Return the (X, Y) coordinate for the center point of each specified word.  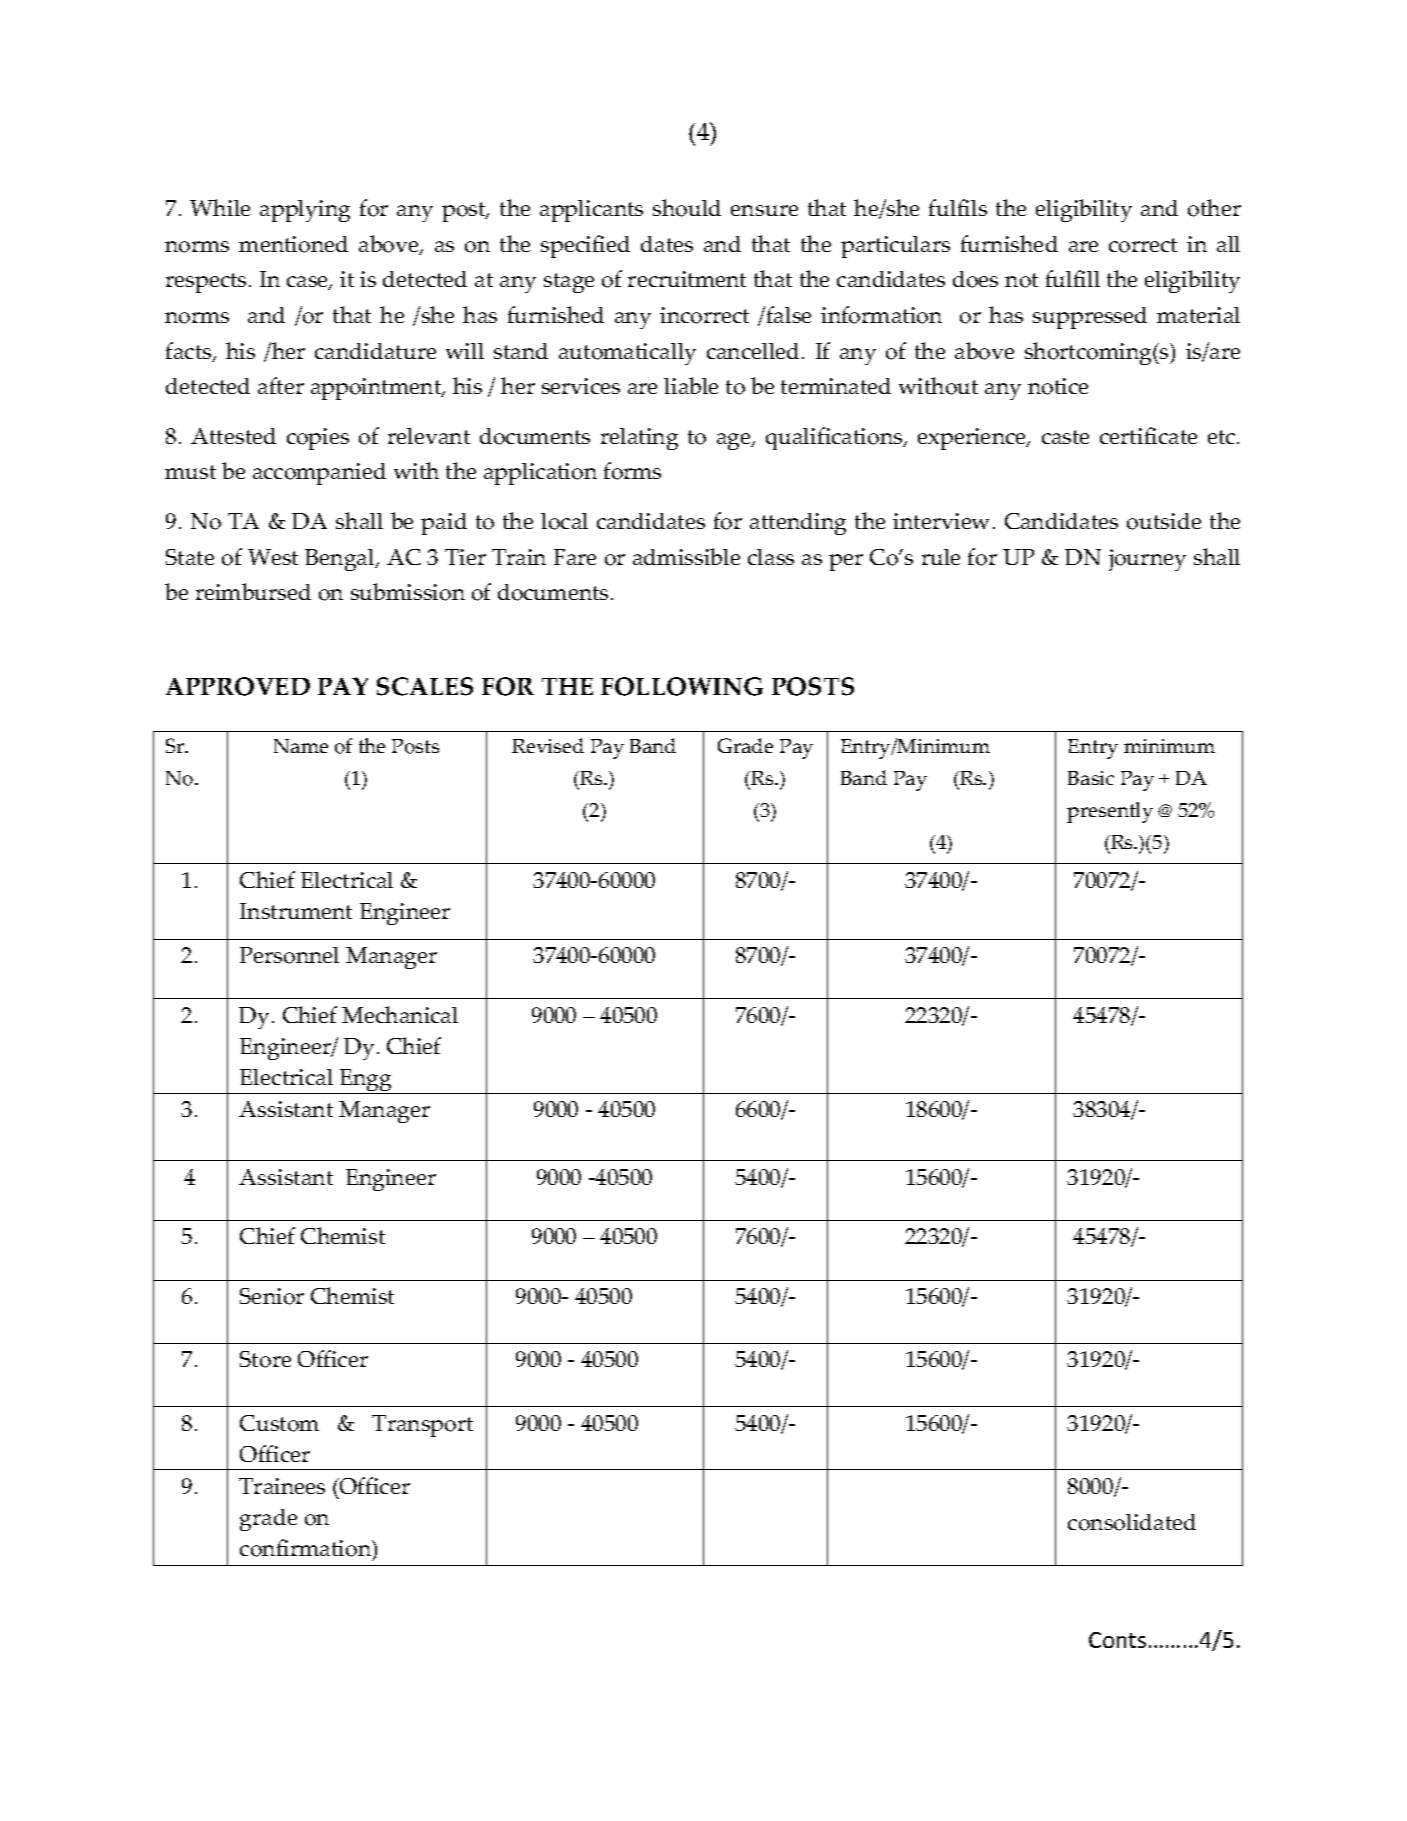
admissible (686, 556)
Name (301, 746)
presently (1110, 812)
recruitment (687, 279)
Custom (279, 1423)
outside (1164, 521)
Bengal (341, 560)
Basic (1091, 778)
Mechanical (400, 1014)
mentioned (293, 244)
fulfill (1073, 278)
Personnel (289, 955)
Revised (548, 745)
